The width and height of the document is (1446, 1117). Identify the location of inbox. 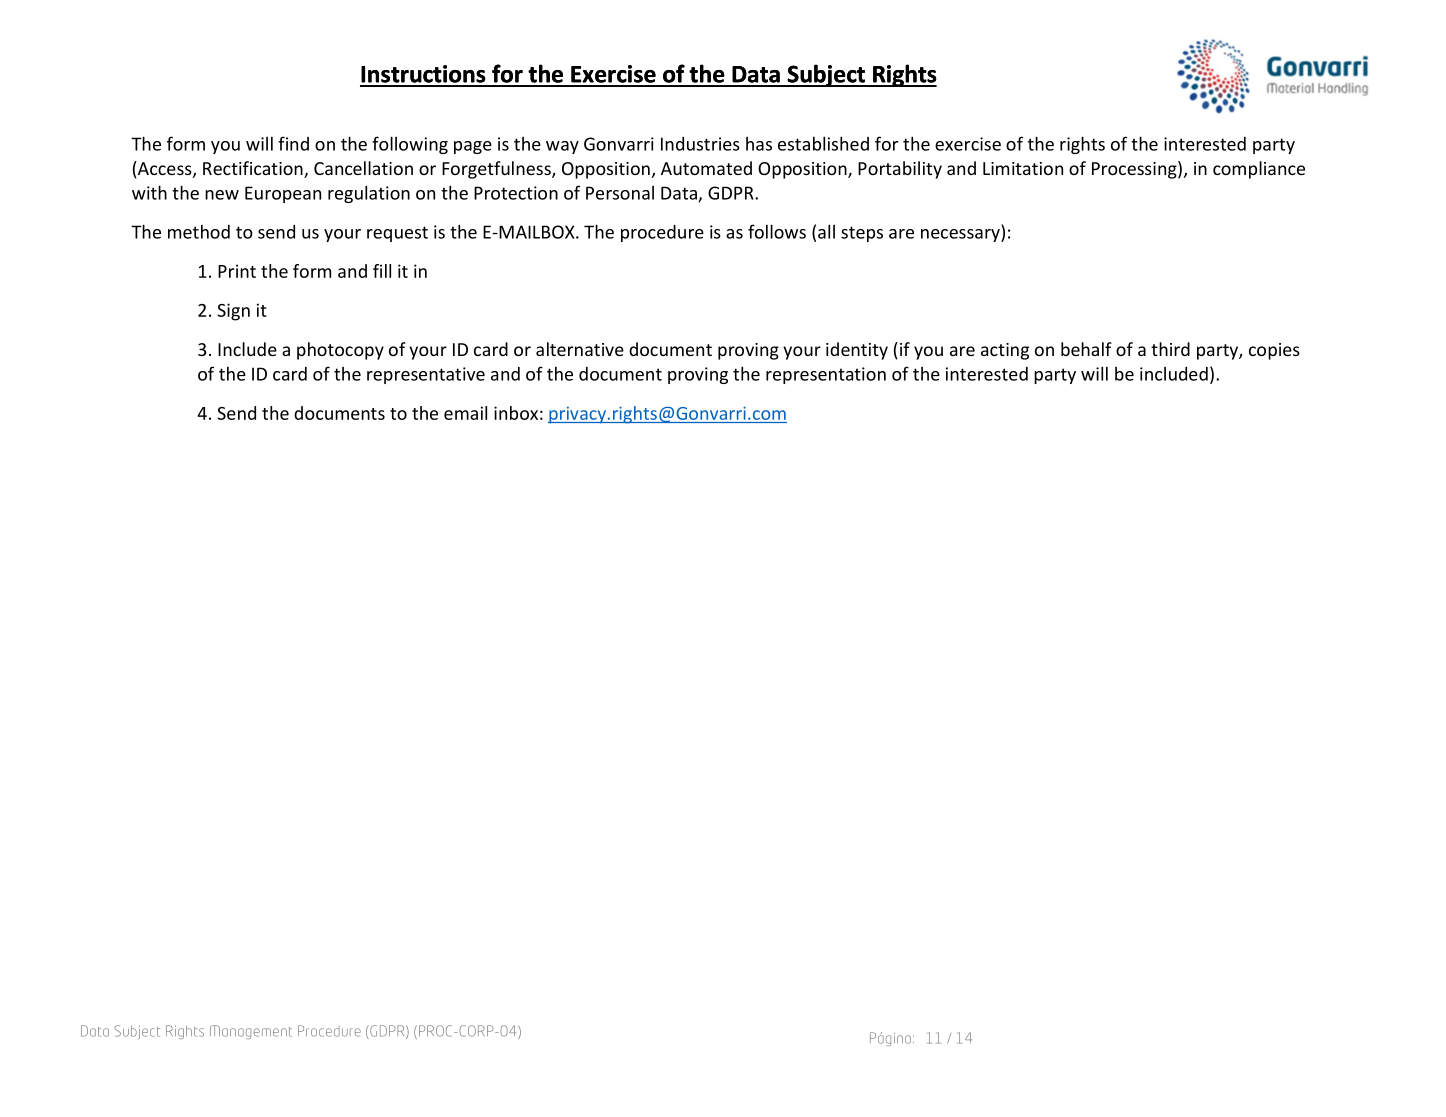
(516, 413).
